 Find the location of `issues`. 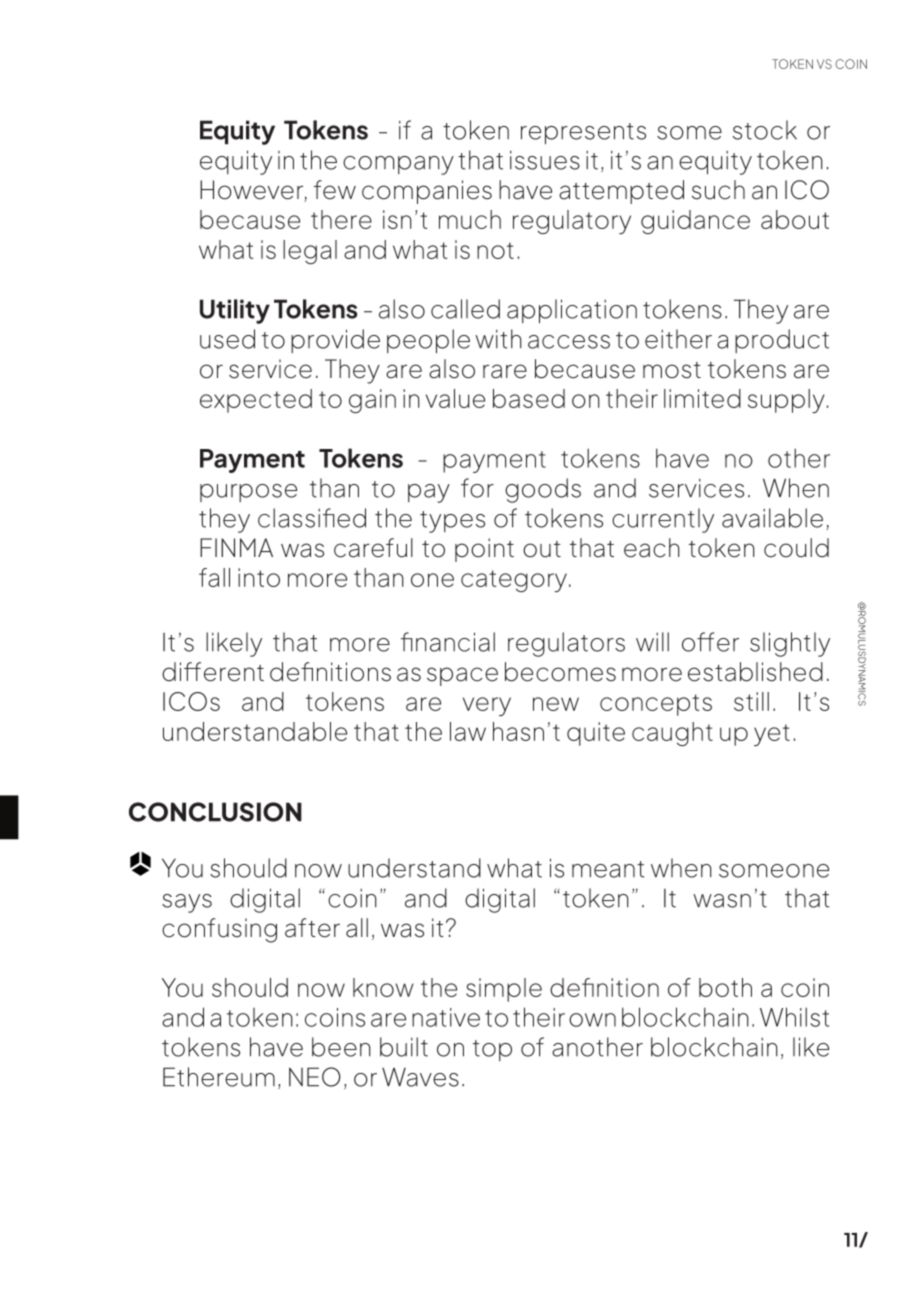

issues is located at coordinates (545, 160).
